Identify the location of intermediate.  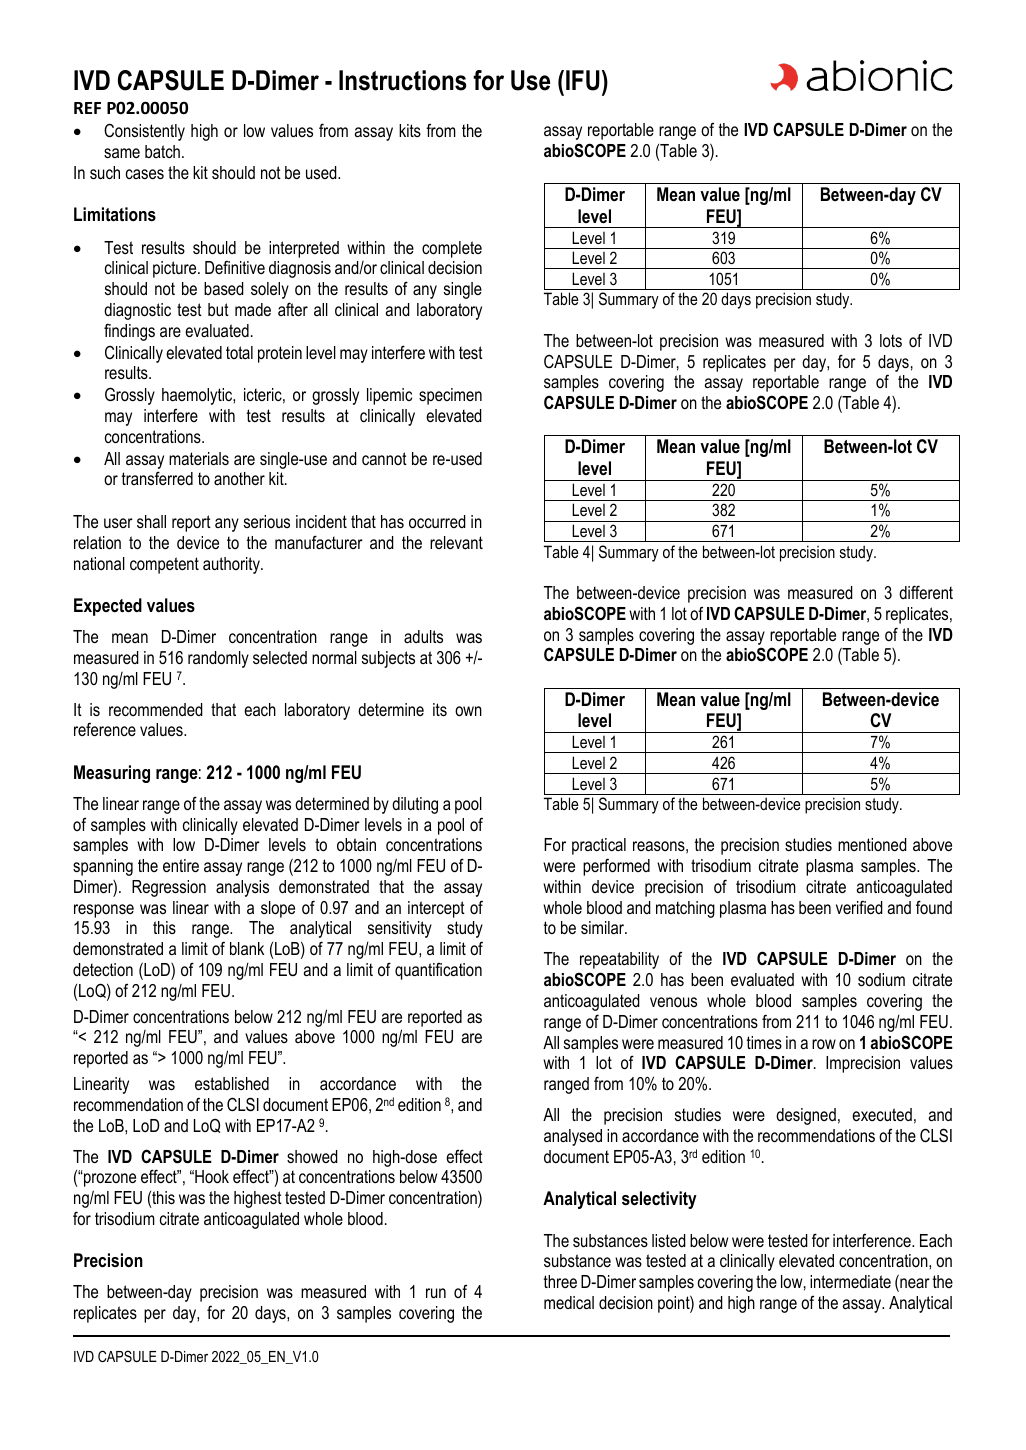
(850, 1281).
